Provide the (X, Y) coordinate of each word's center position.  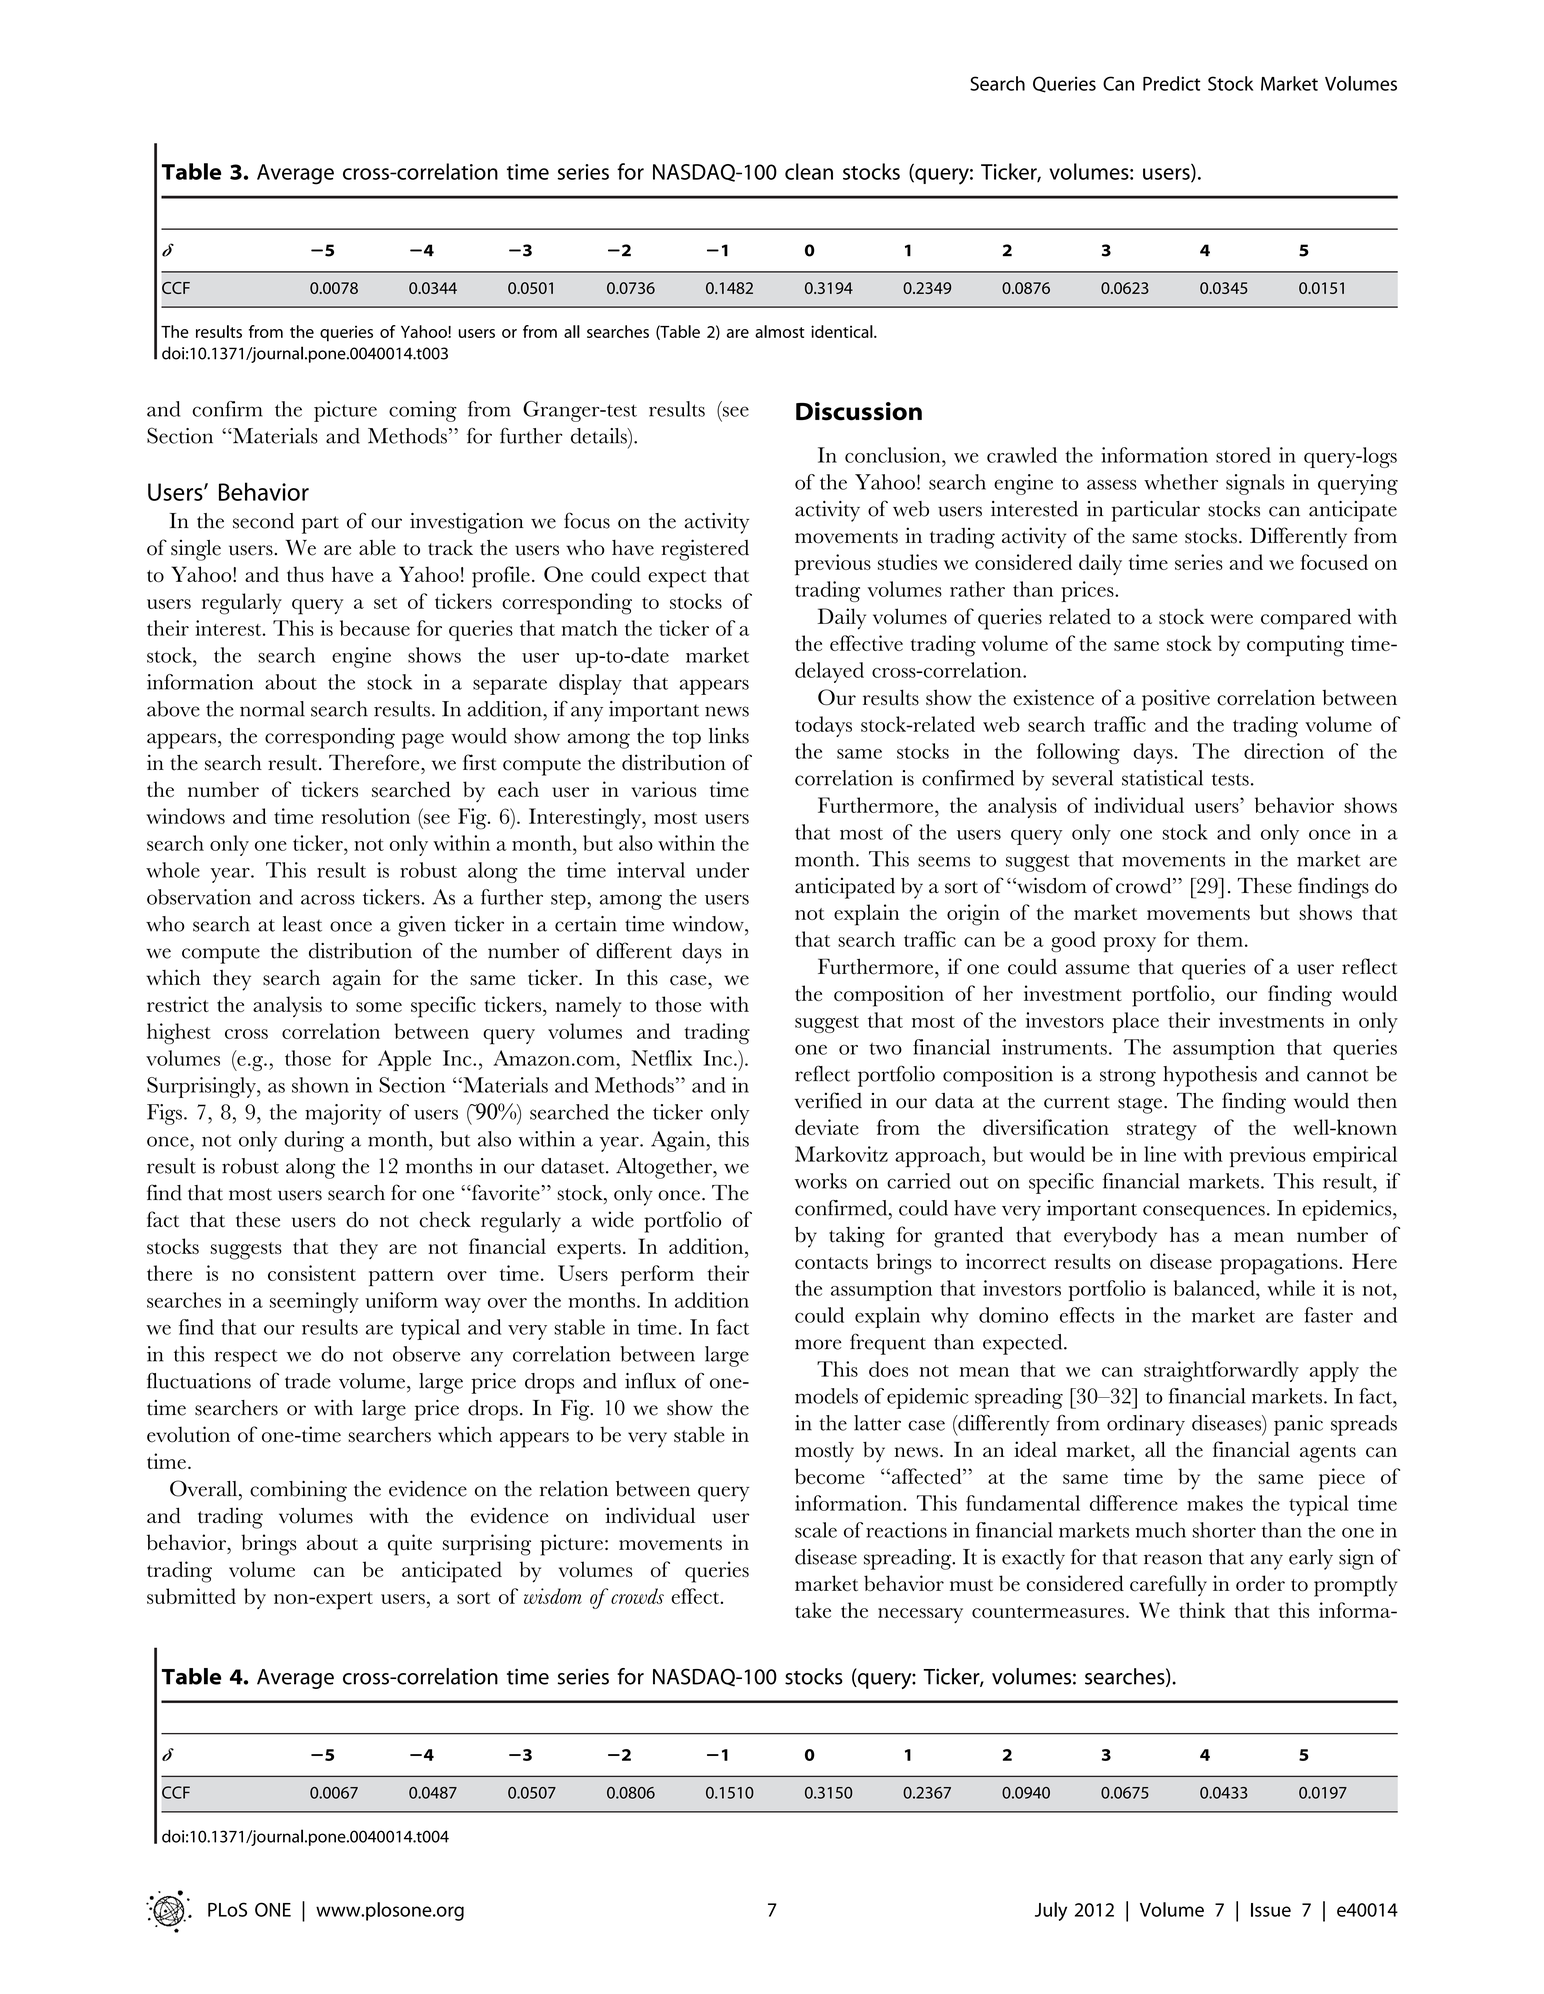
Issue (1271, 1910)
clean (809, 171)
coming (423, 411)
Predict (1172, 83)
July (1051, 1911)
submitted (191, 1596)
